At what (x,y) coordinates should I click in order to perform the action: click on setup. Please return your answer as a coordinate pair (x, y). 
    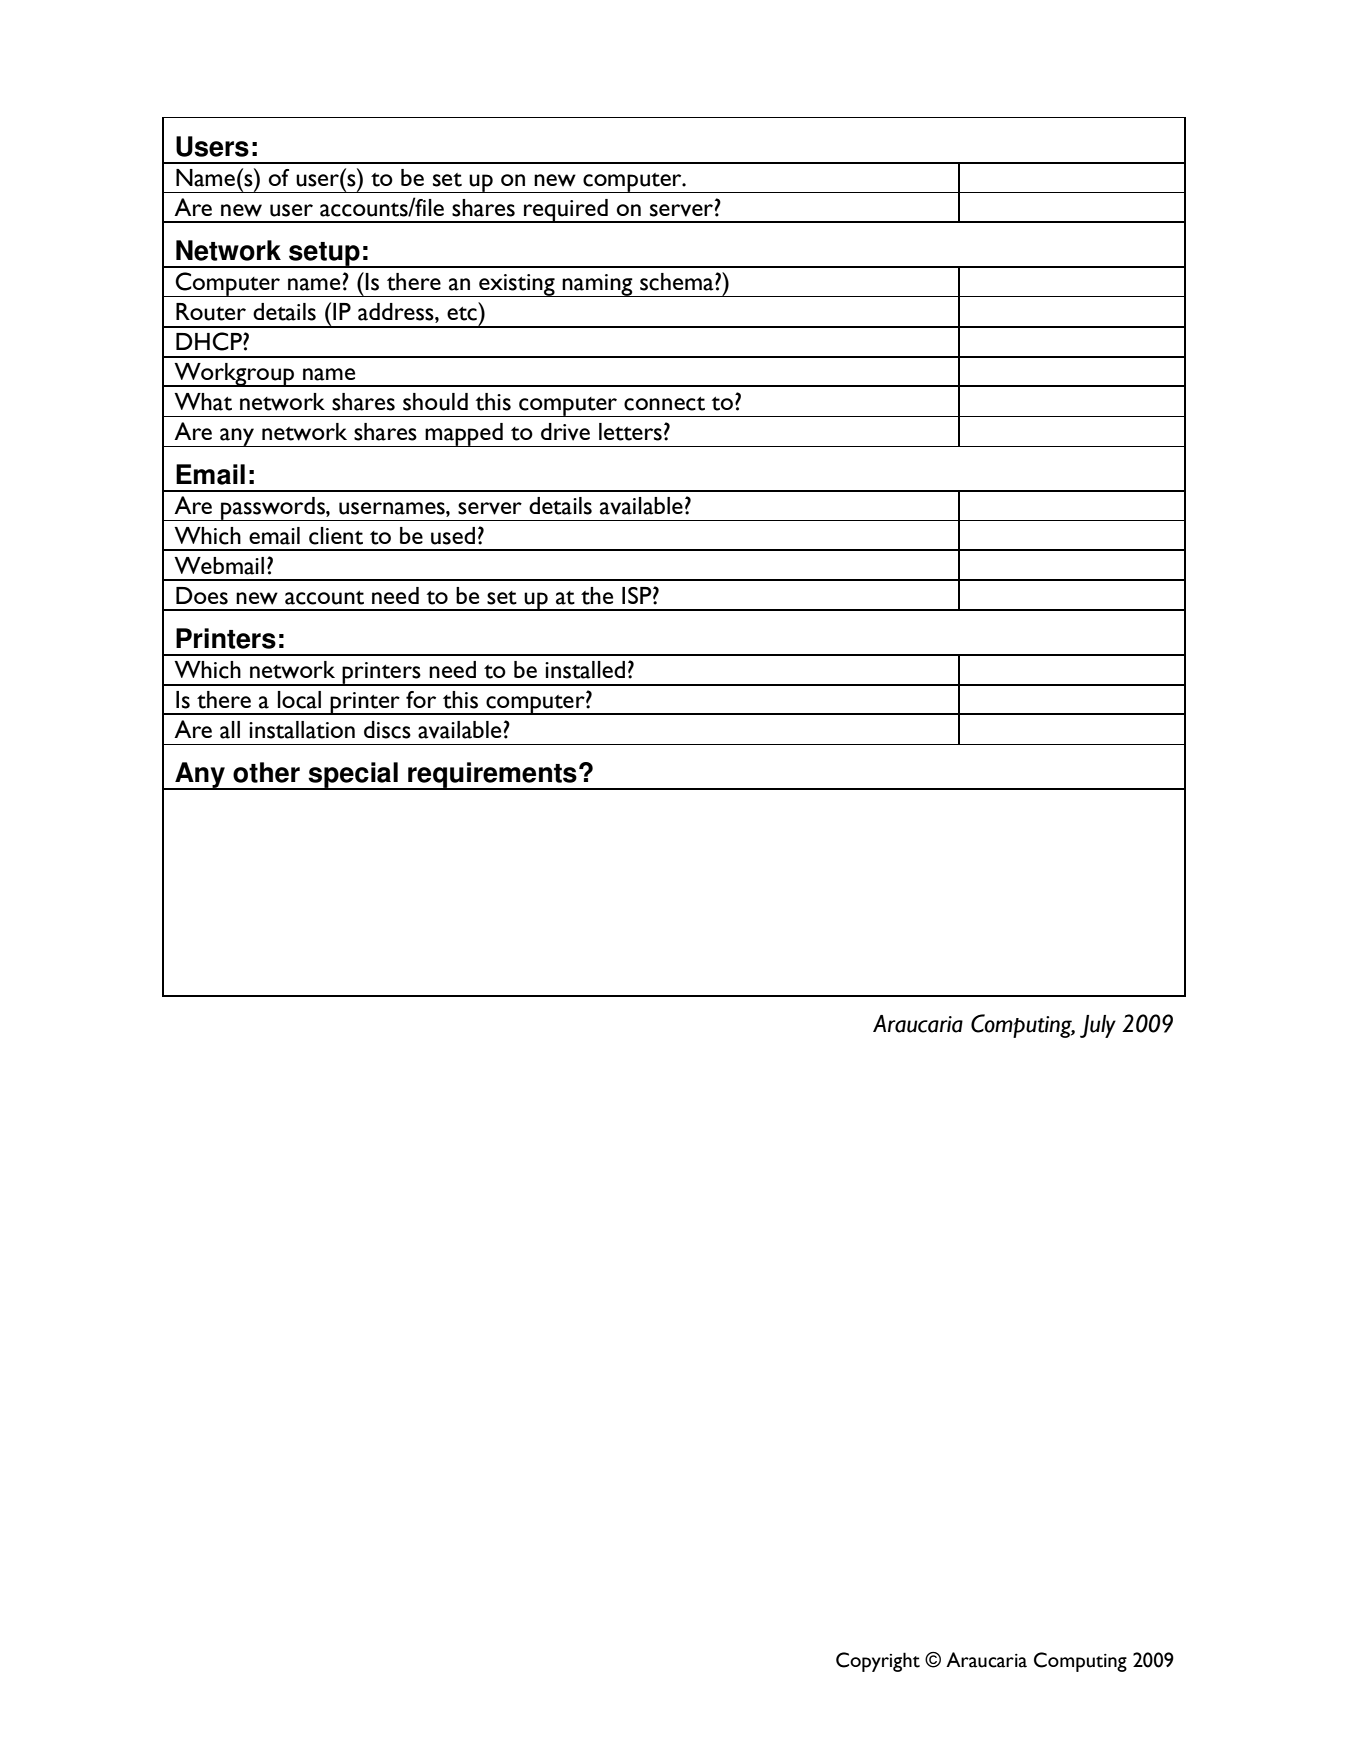
    Looking at the image, I should click on (324, 255).
